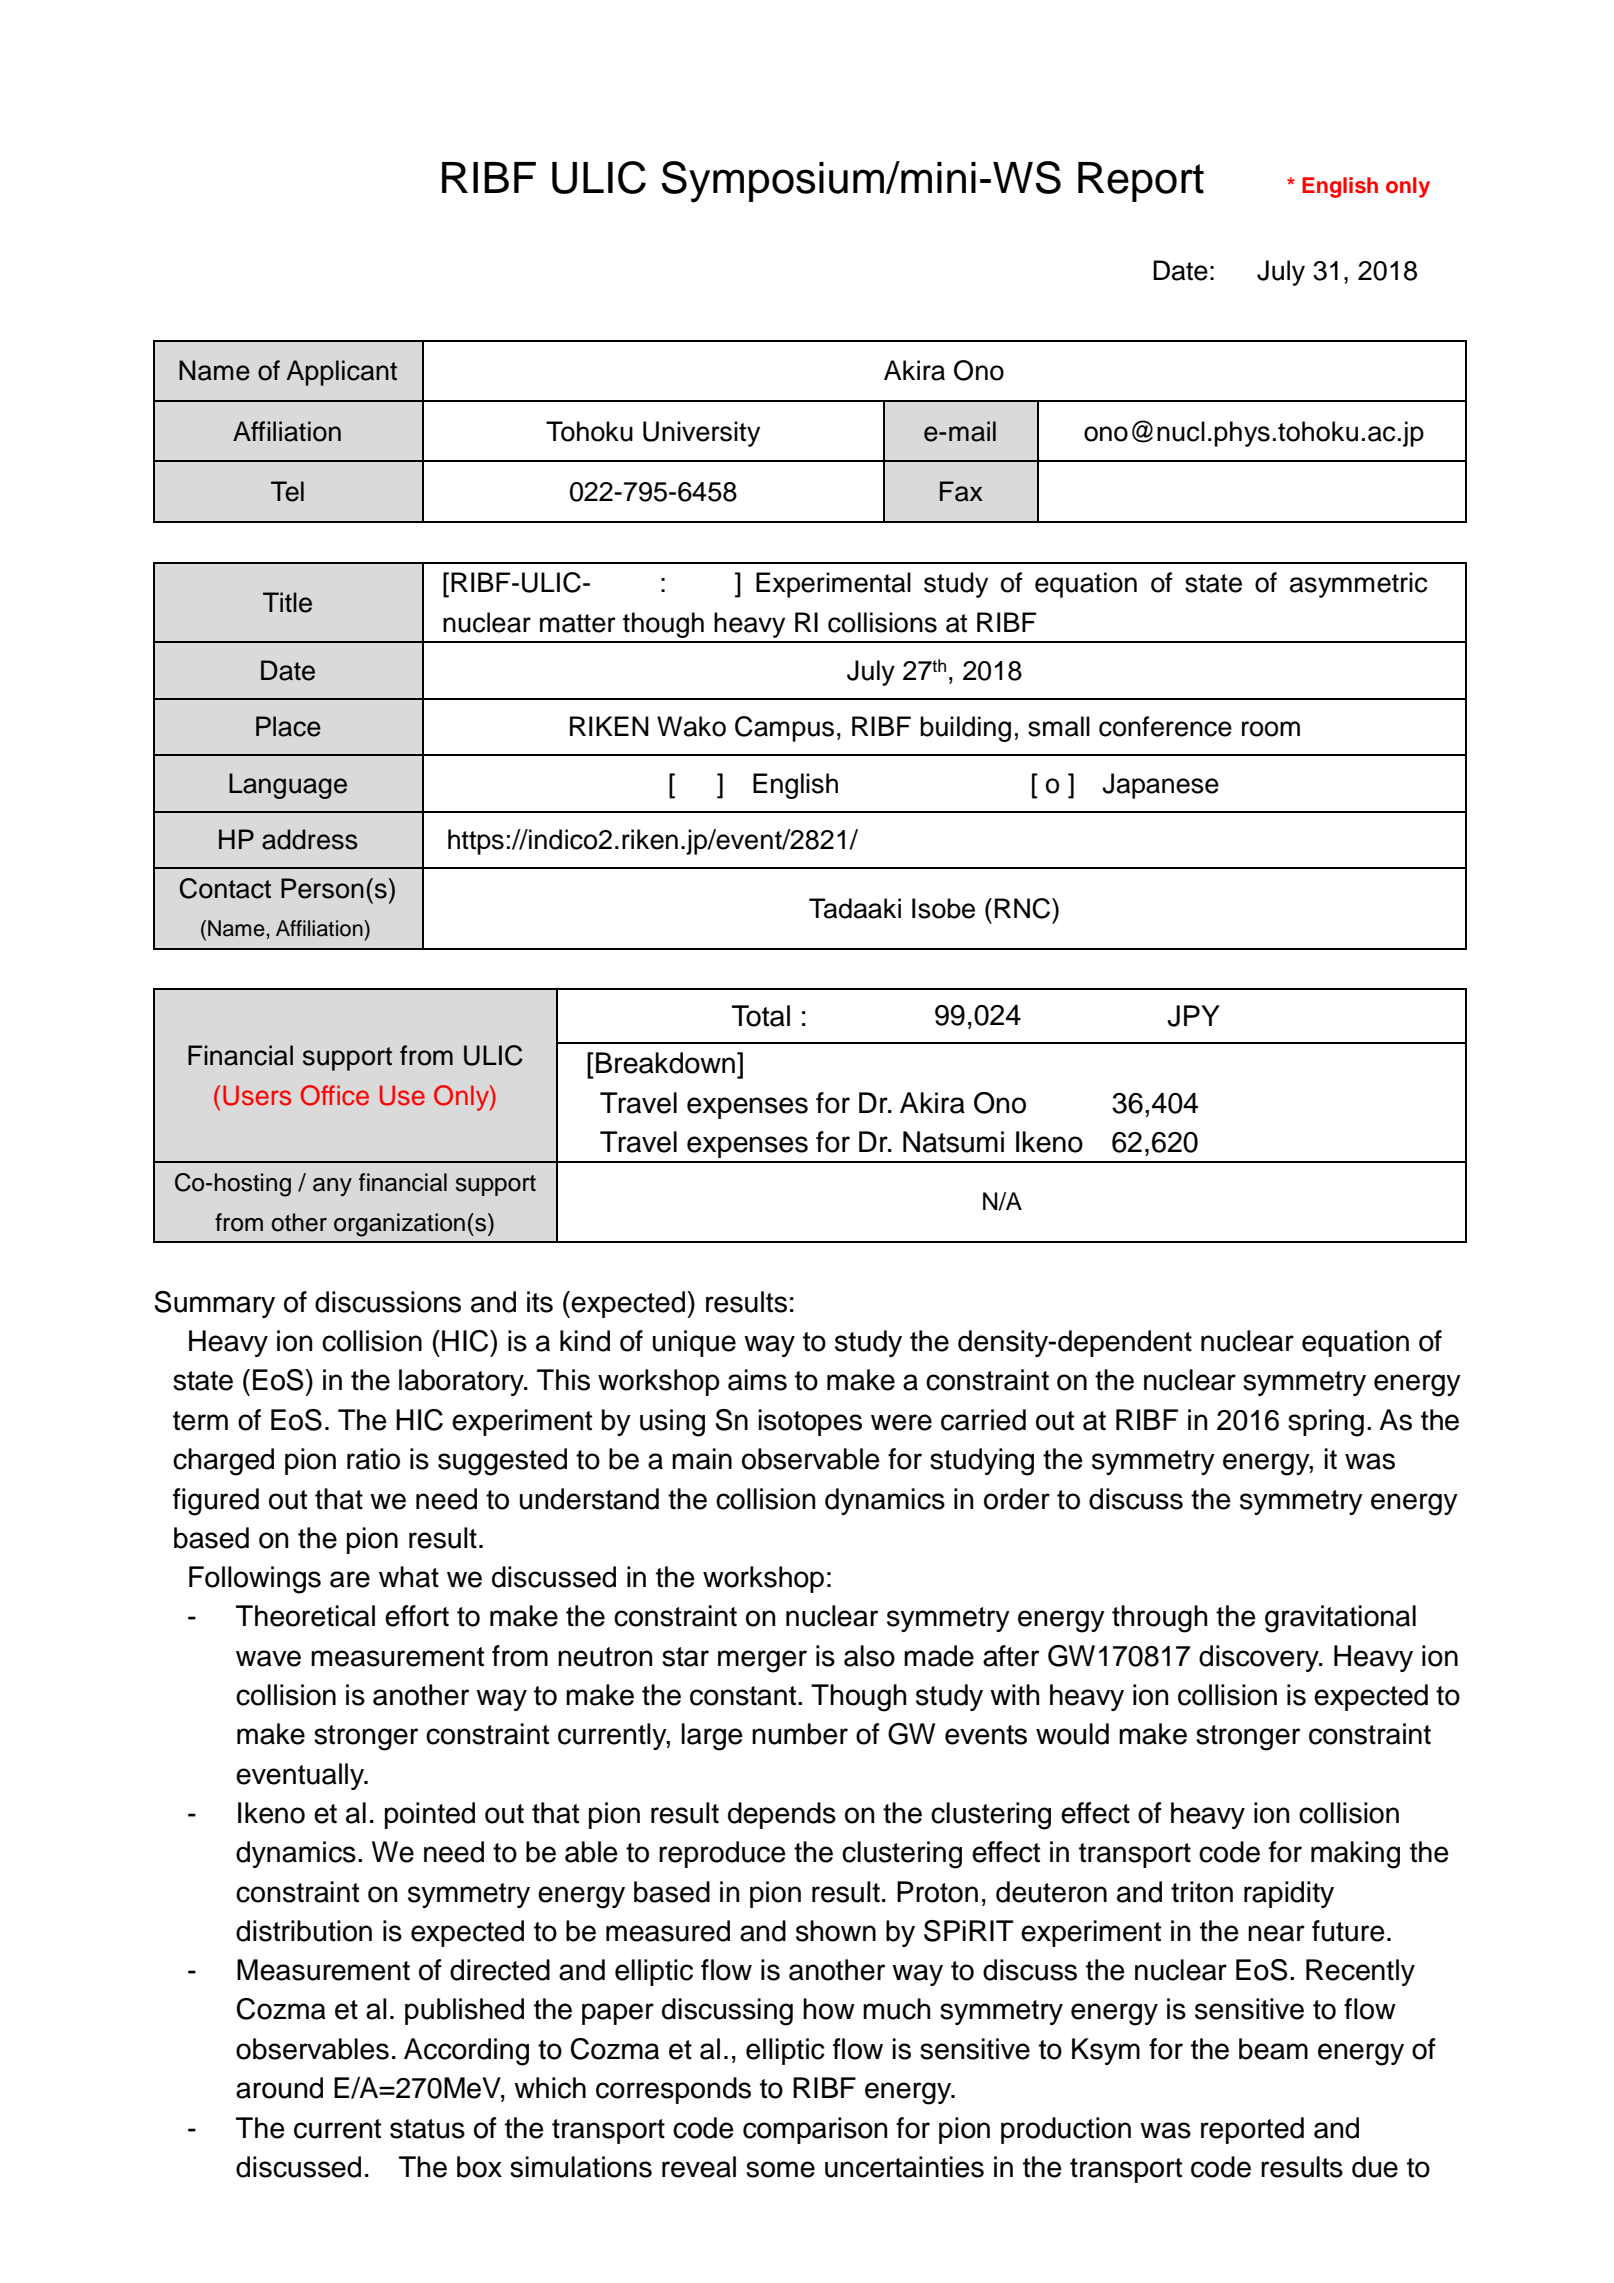 The image size is (1614, 2283). What do you see at coordinates (815, 2130) in the screenshot?
I see `comparison` at bounding box center [815, 2130].
